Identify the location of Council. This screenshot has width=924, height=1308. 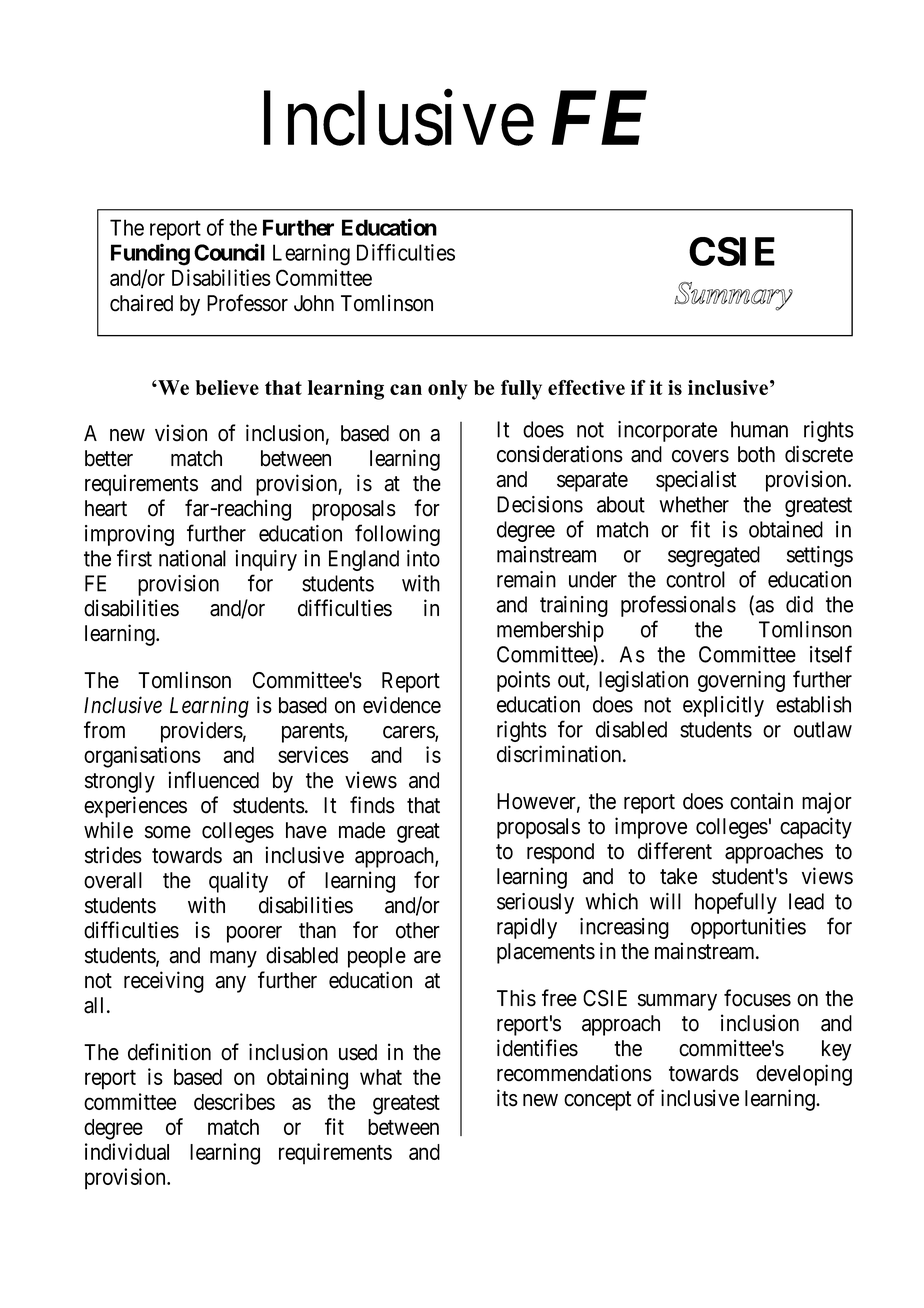
(229, 252).
